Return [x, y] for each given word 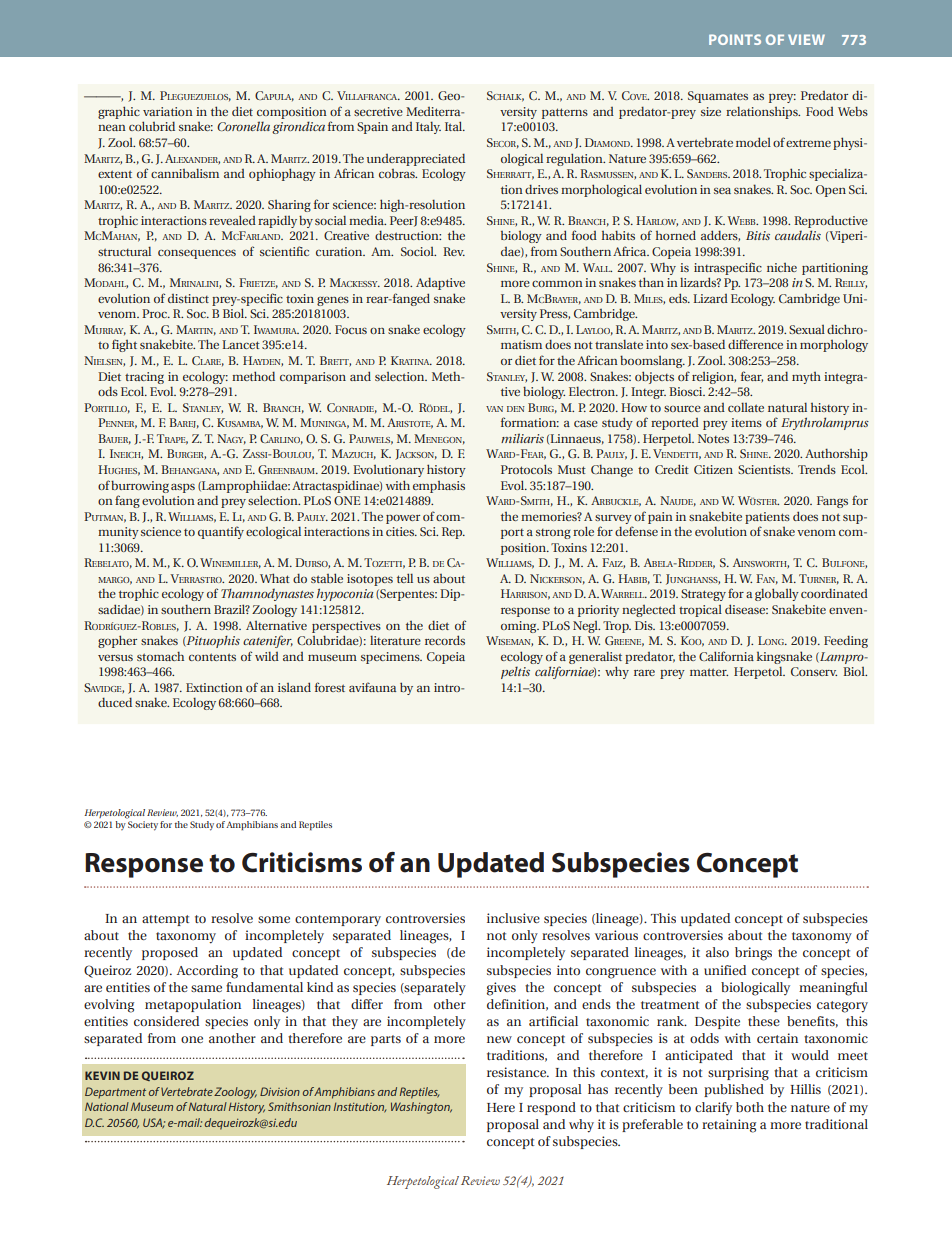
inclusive [513, 918]
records [445, 640]
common [557, 284]
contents [212, 657]
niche [782, 267]
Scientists [765, 469]
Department [115, 1093]
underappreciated [416, 159]
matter [709, 672]
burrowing [140, 486]
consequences [197, 254]
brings [753, 954]
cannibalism [185, 173]
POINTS [735, 39]
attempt [165, 920]
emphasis [439, 487]
